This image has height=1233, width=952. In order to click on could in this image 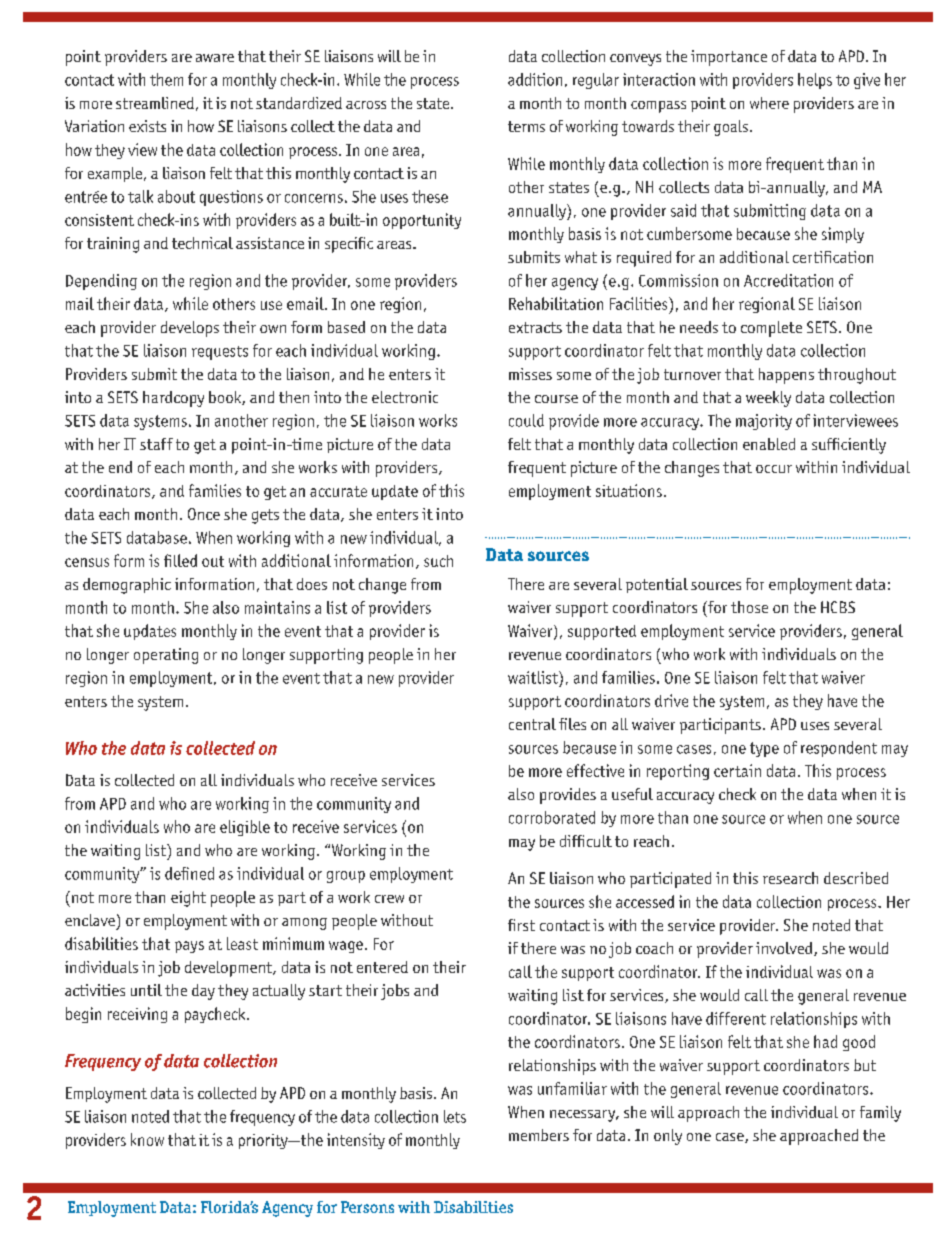, I will do `click(526, 420)`.
